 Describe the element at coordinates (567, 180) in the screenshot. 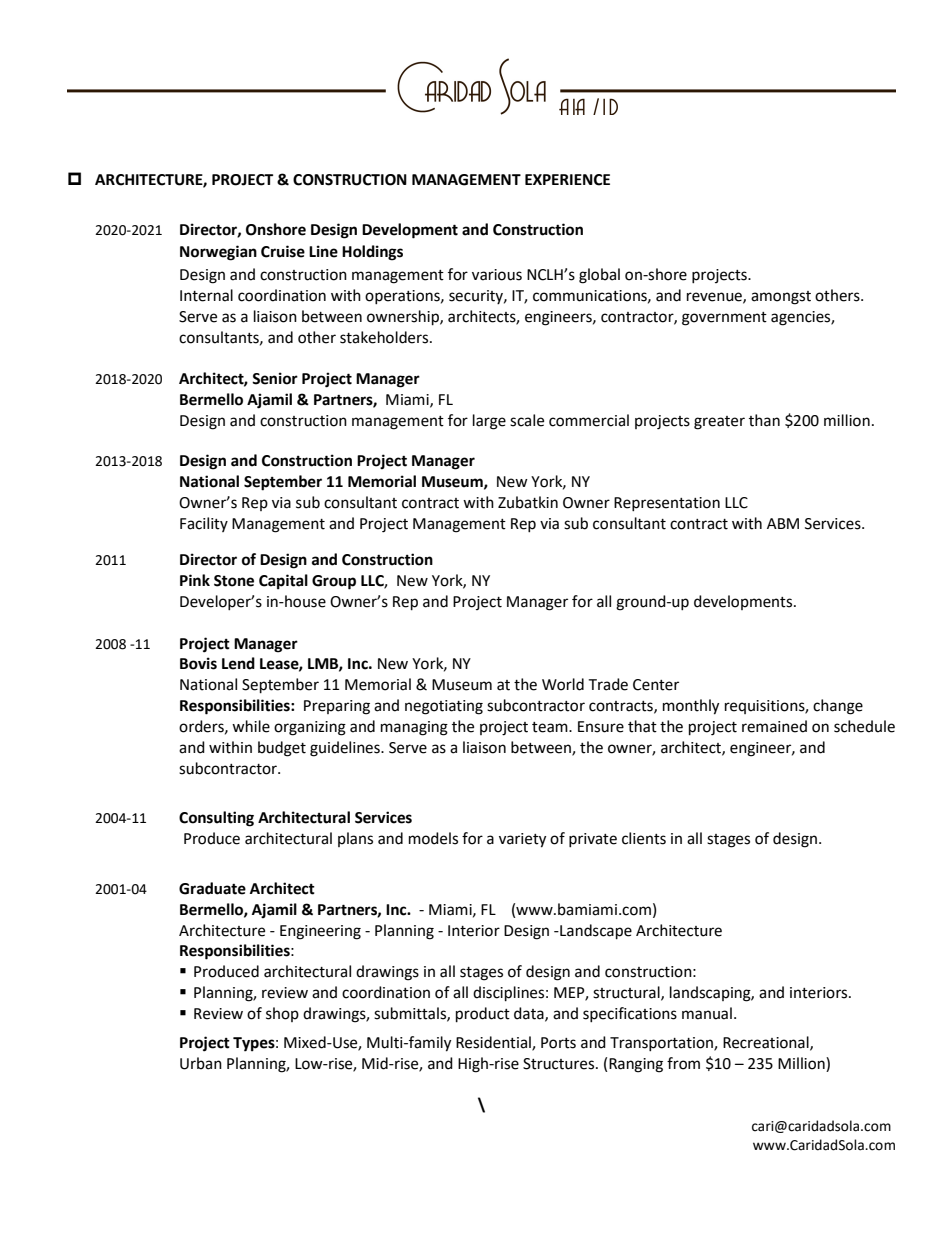

I see `EXPERIENCE` at that location.
